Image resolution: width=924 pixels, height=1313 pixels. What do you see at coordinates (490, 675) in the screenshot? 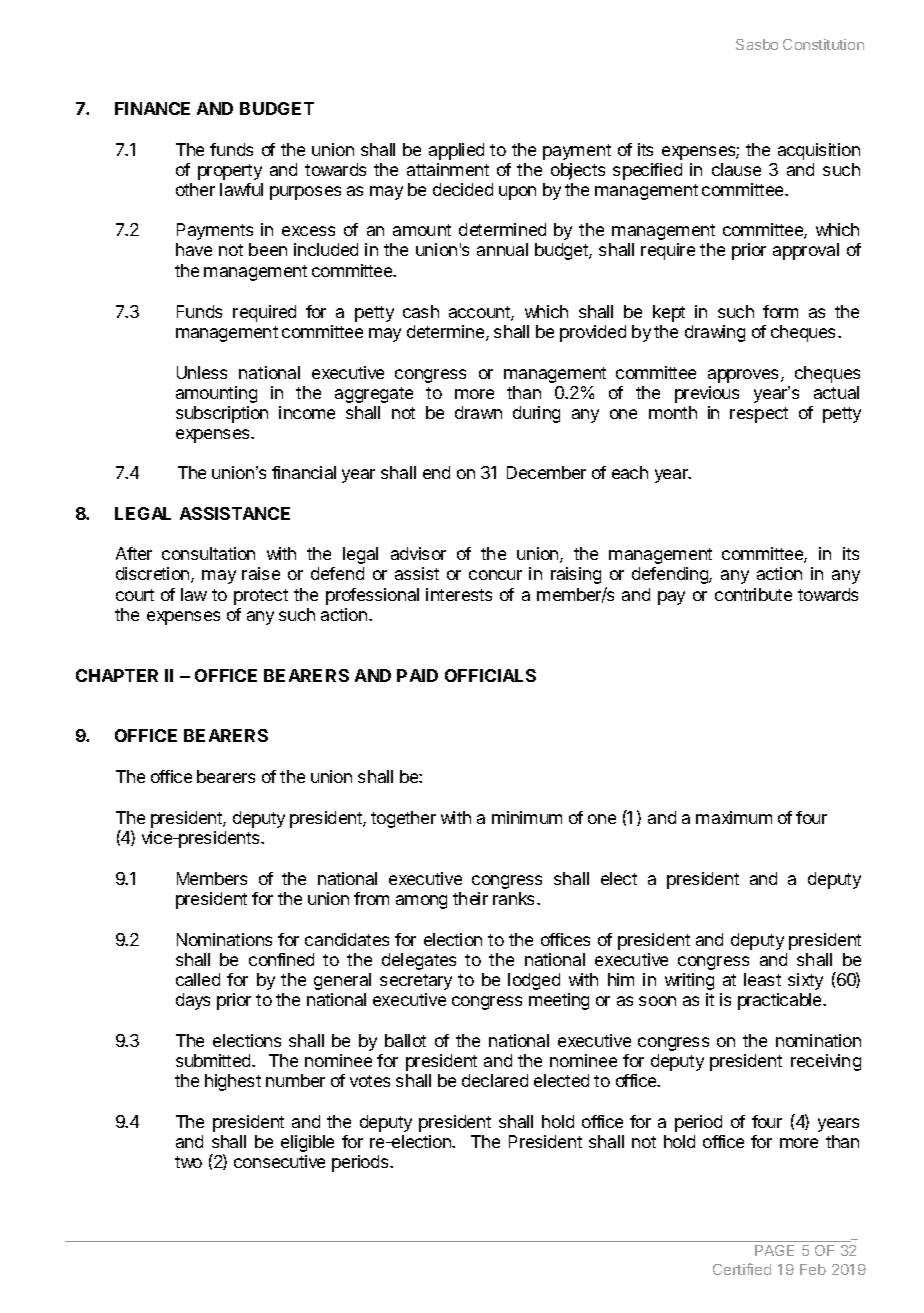
I see `OFFICIALS` at bounding box center [490, 675].
